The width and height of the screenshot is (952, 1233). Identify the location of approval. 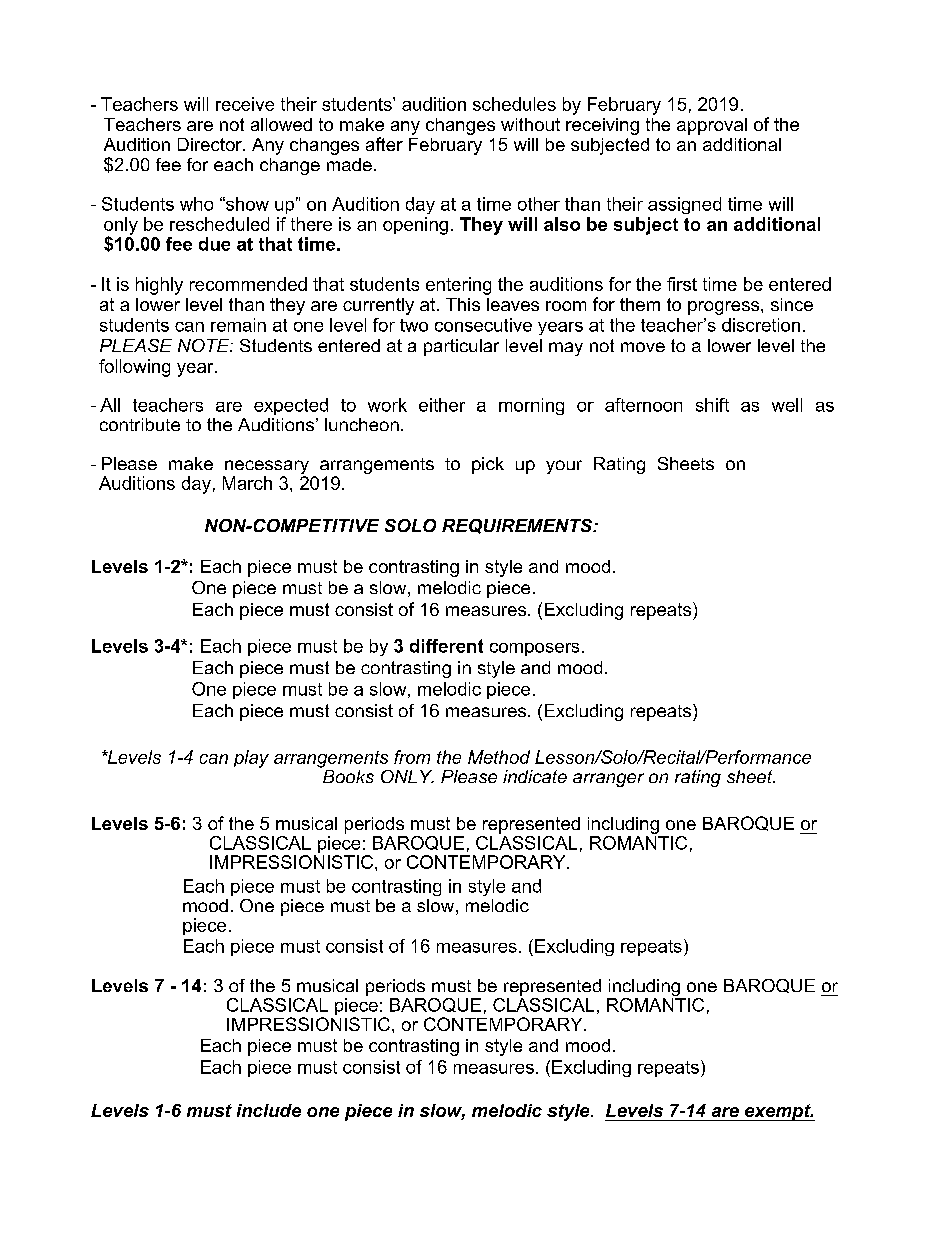
(712, 126).
